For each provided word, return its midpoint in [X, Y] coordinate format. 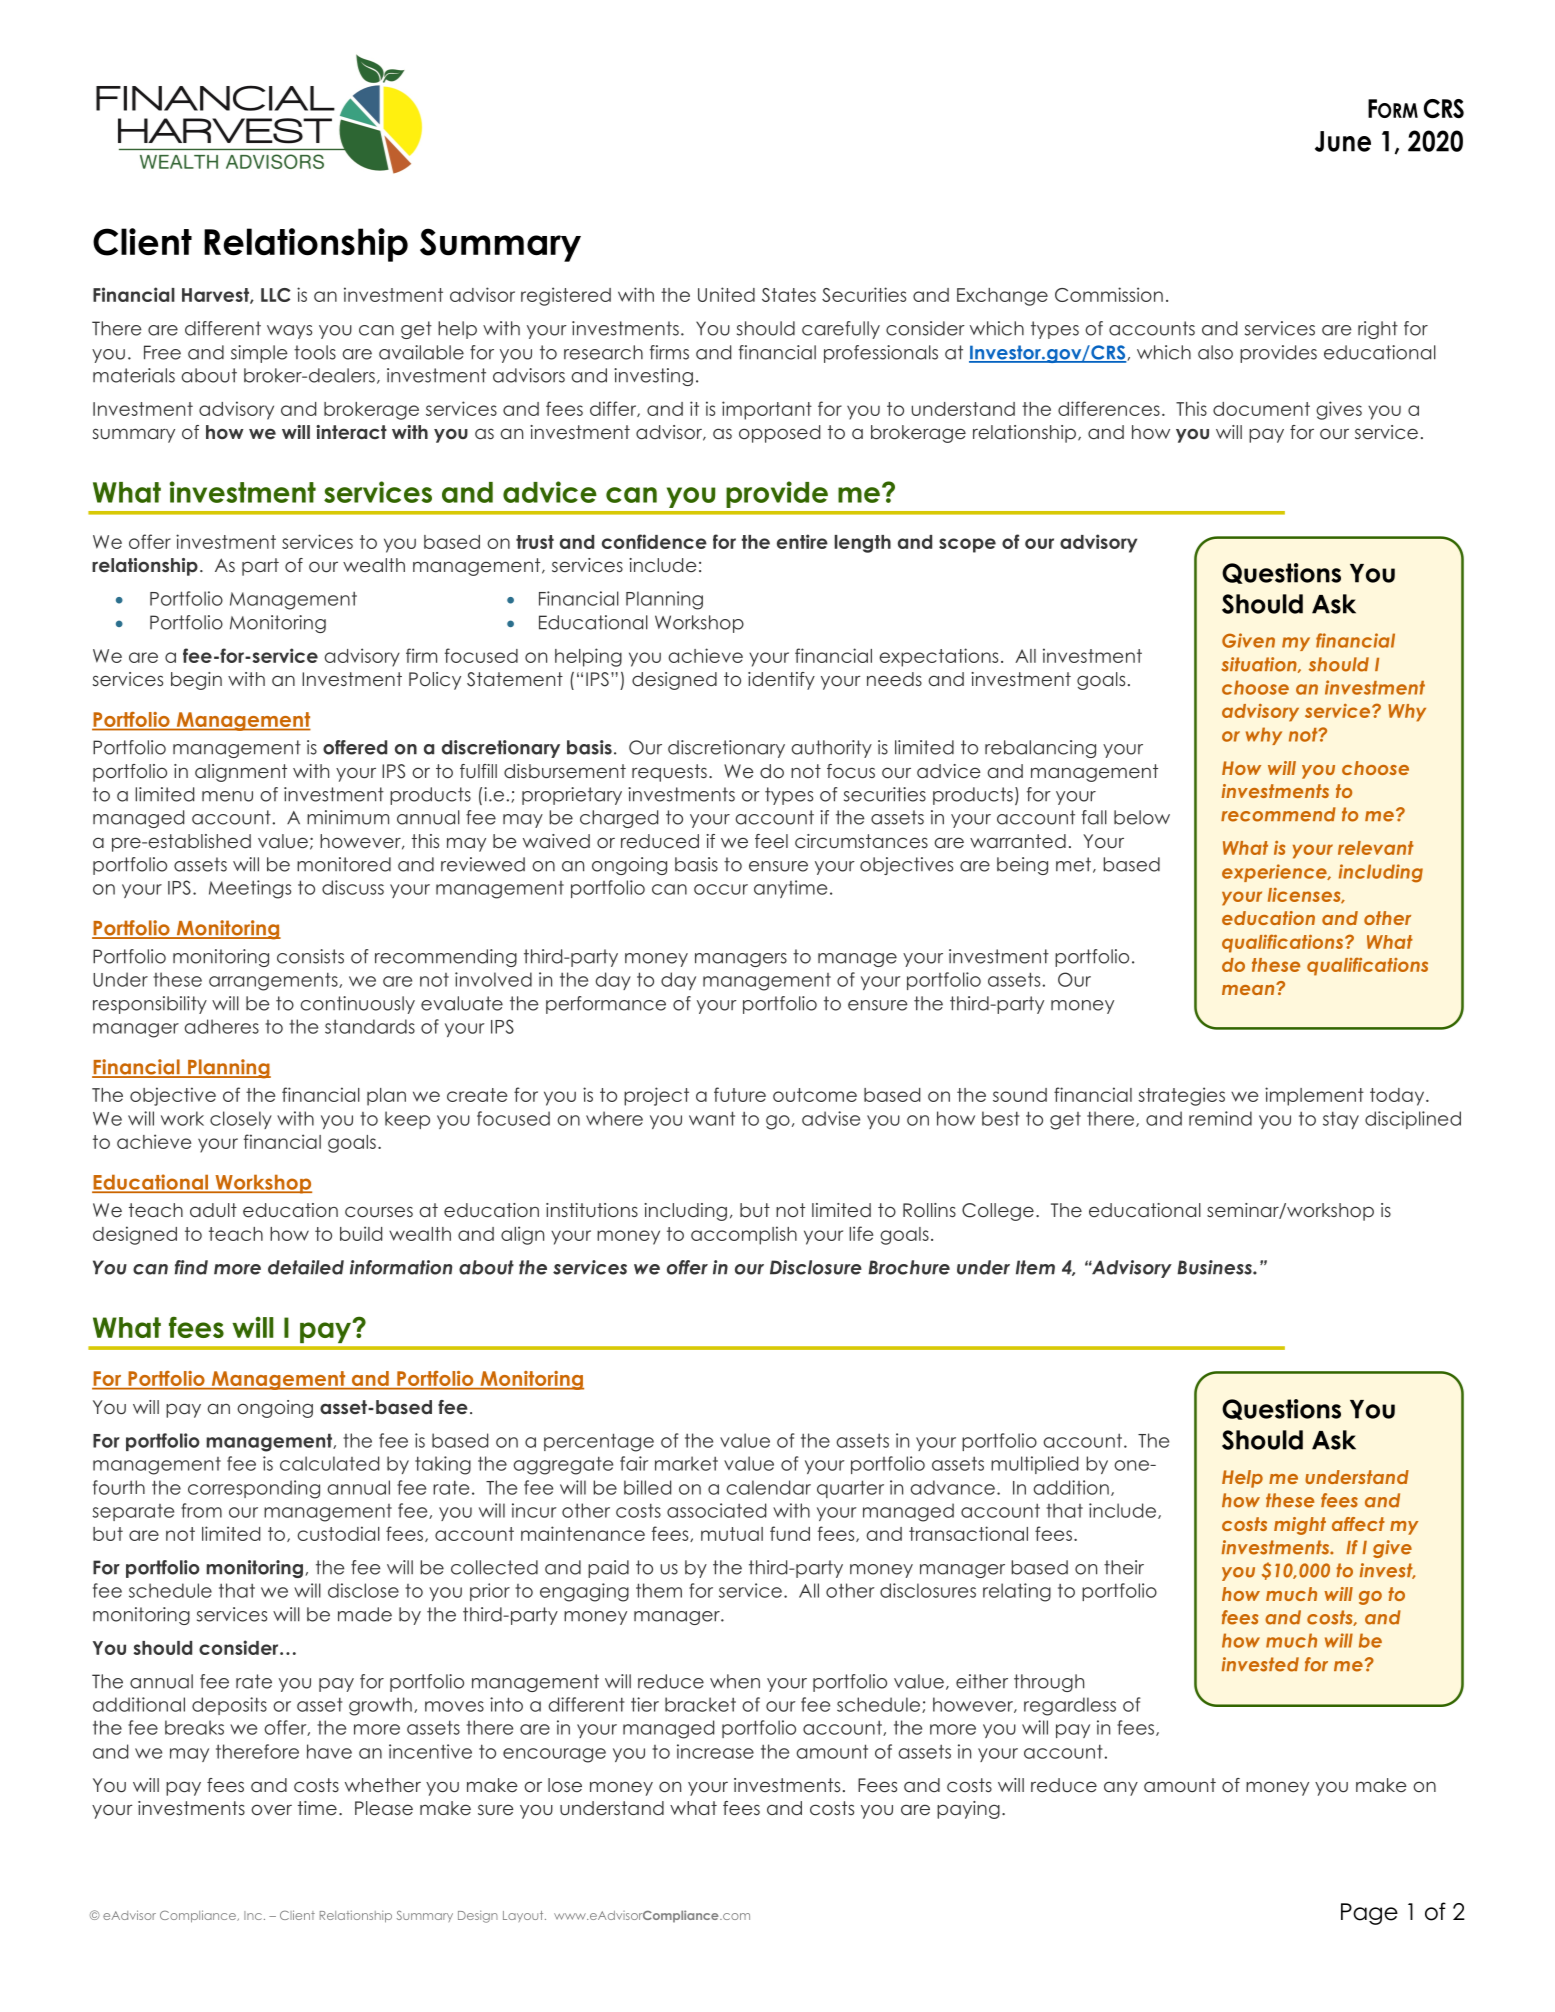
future [740, 1094]
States [789, 295]
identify [781, 681]
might [1300, 1526]
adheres [221, 1026]
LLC [276, 295]
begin [196, 681]
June [1343, 141]
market [686, 1463]
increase [715, 1751]
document [1261, 409]
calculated [329, 1463]
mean [1249, 989]
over [271, 1809]
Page [1369, 1914]
